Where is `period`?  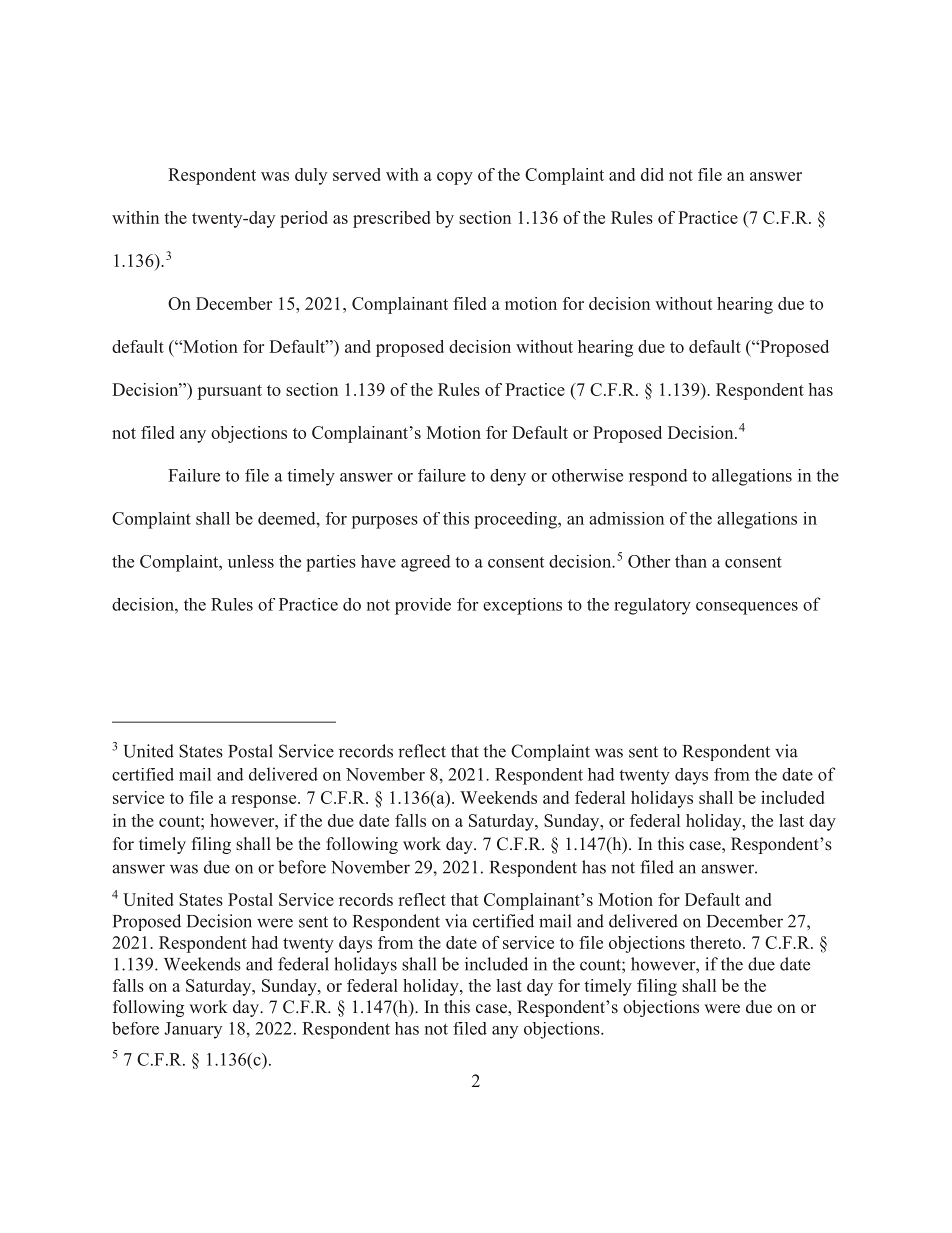
period is located at coordinates (304, 219).
